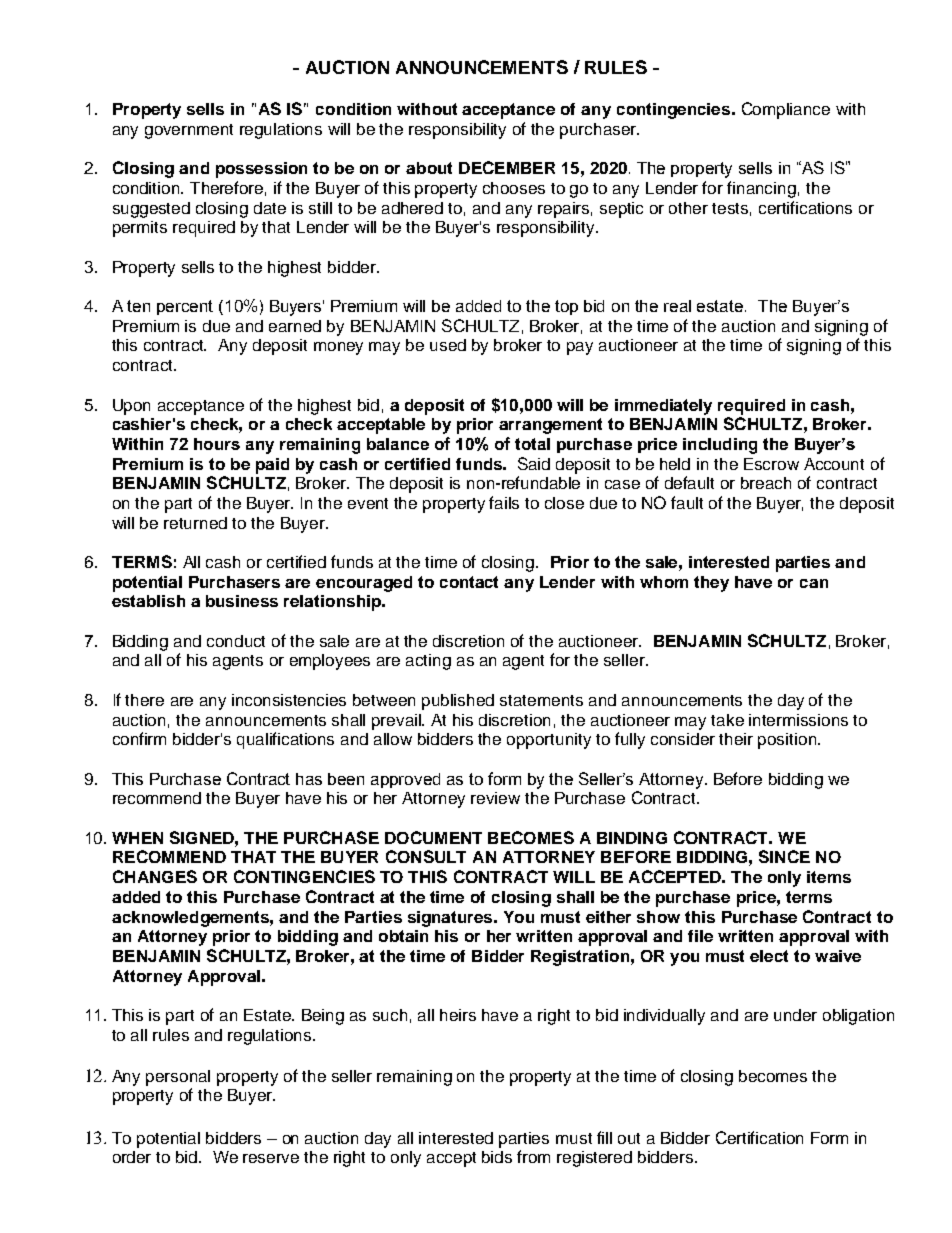 This screenshot has height=1233, width=952. Describe the element at coordinates (507, 167) in the screenshot. I see `DECEMBER` at that location.
